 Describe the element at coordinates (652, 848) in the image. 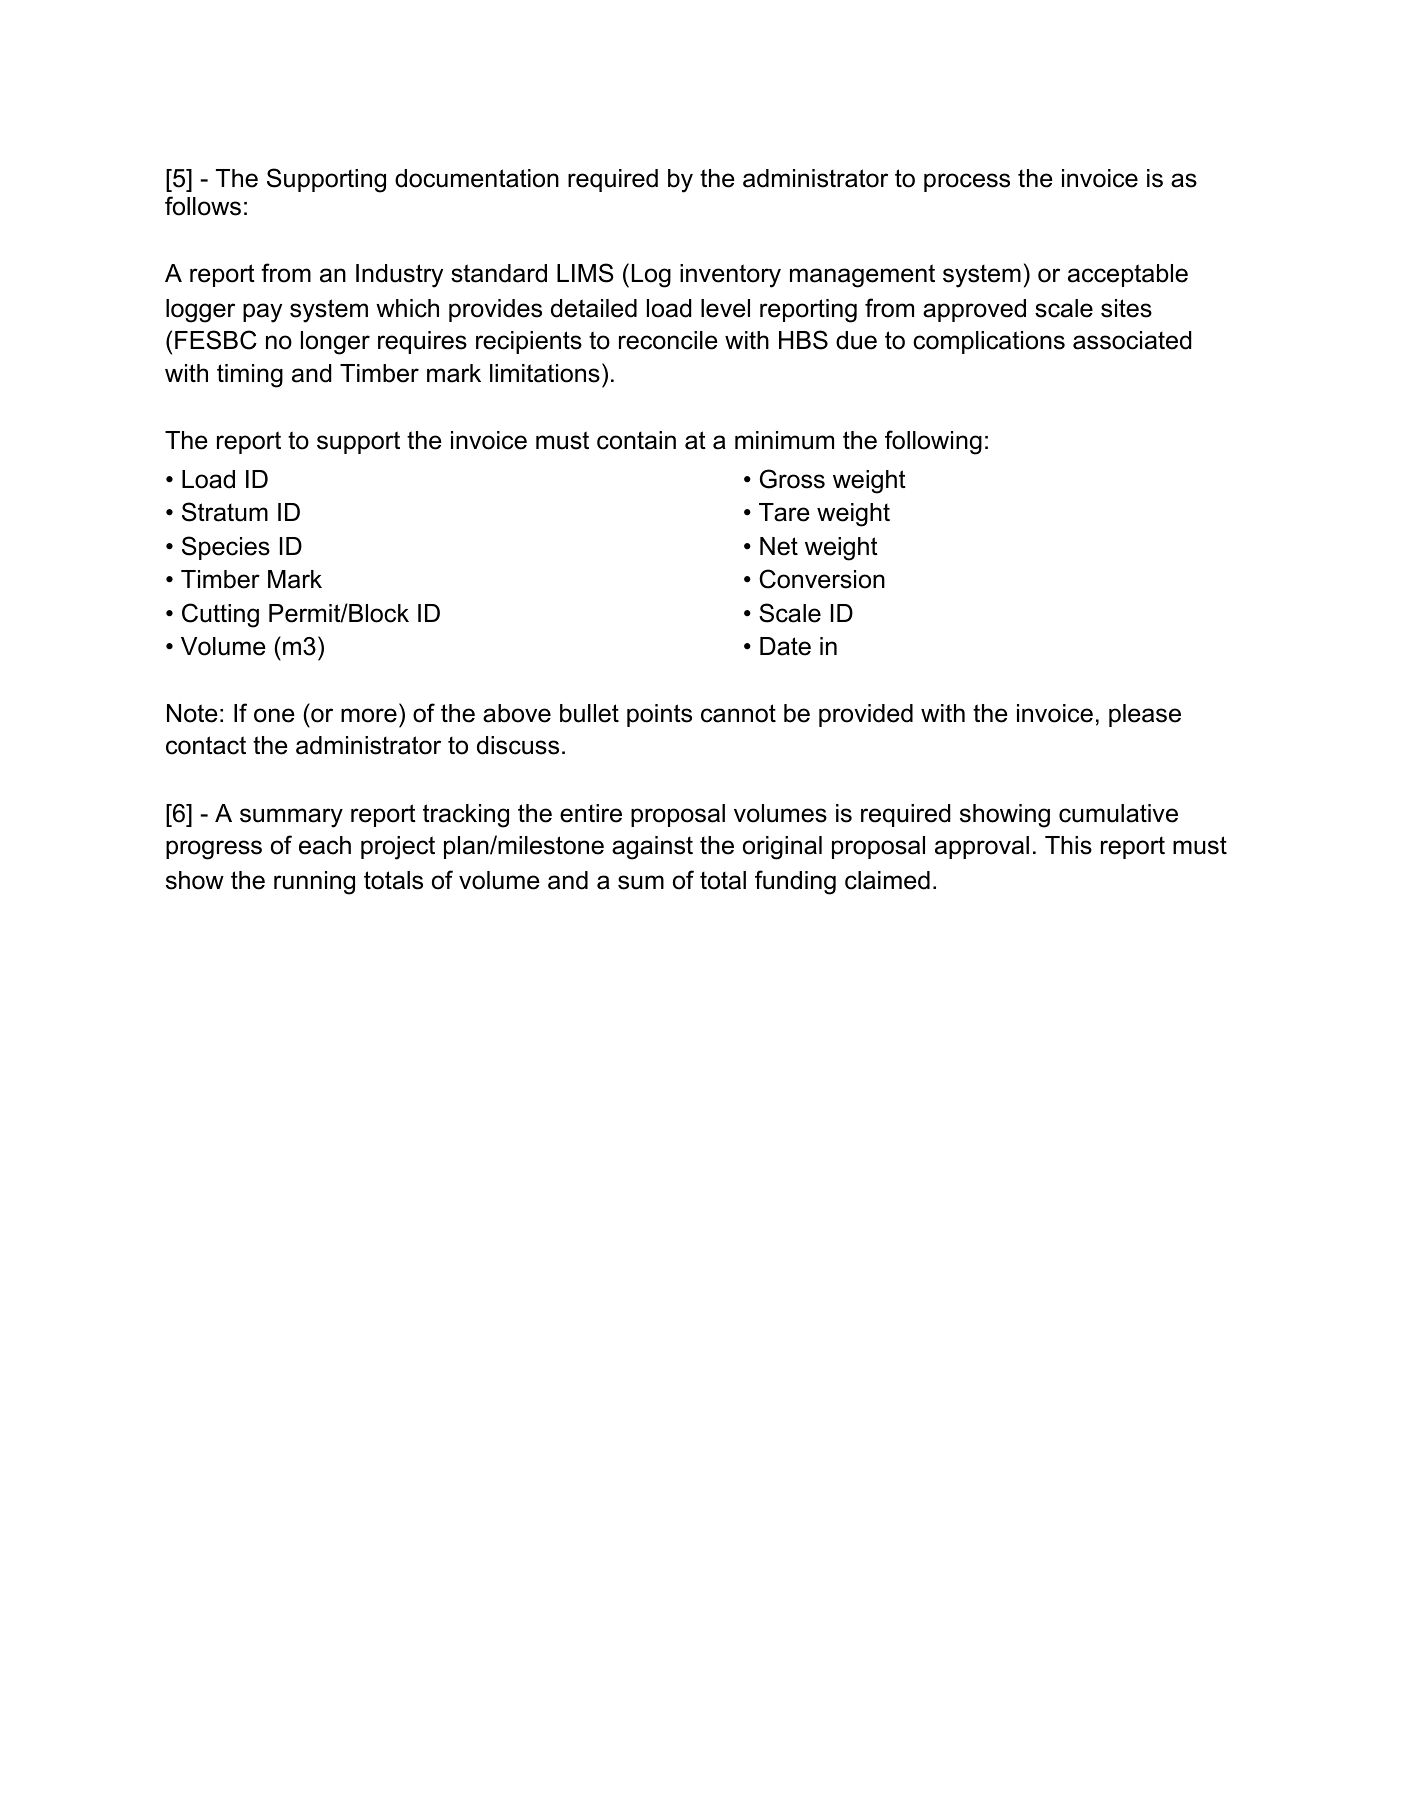

I see `against` at that location.
